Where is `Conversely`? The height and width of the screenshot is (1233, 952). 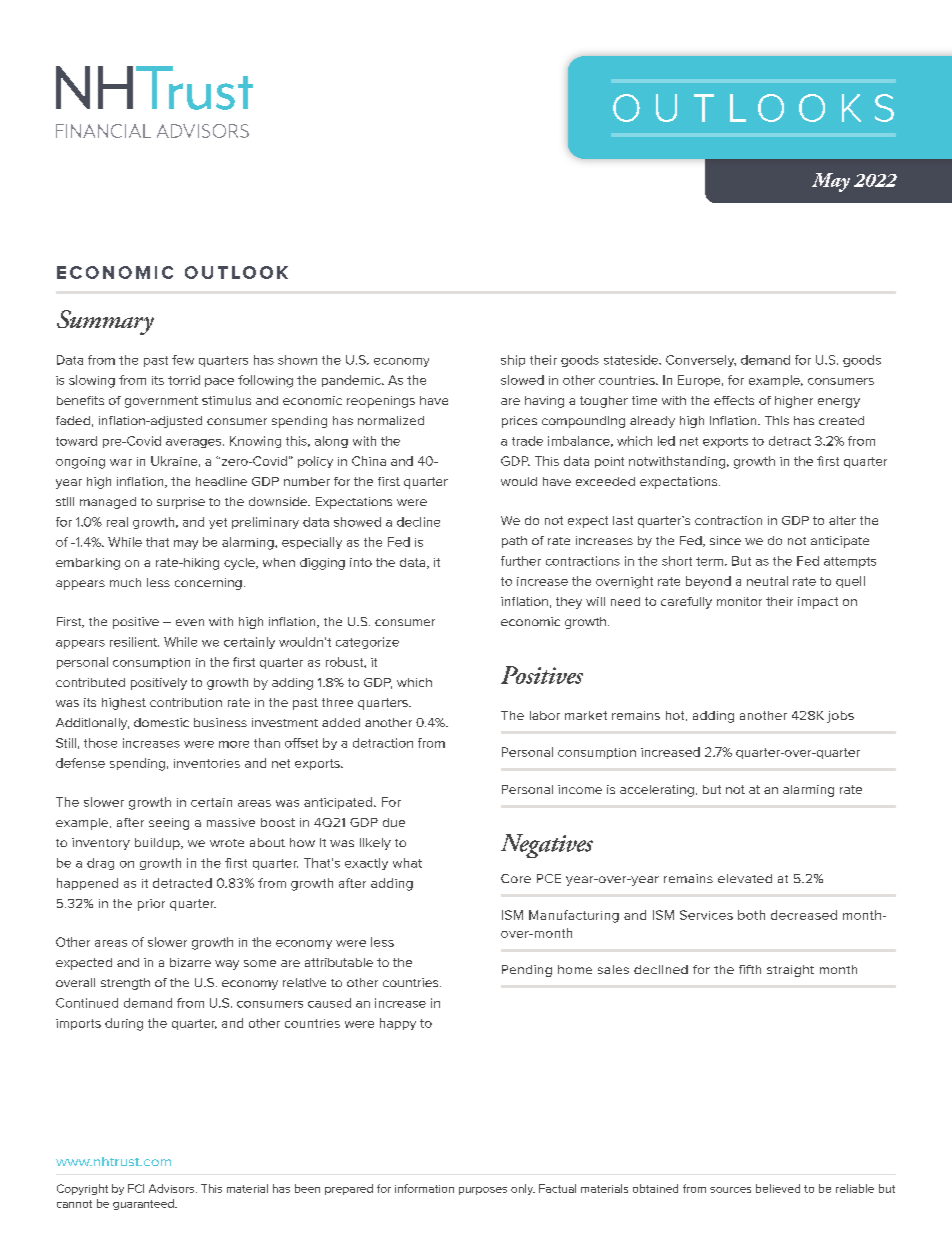 Conversely is located at coordinates (701, 361).
